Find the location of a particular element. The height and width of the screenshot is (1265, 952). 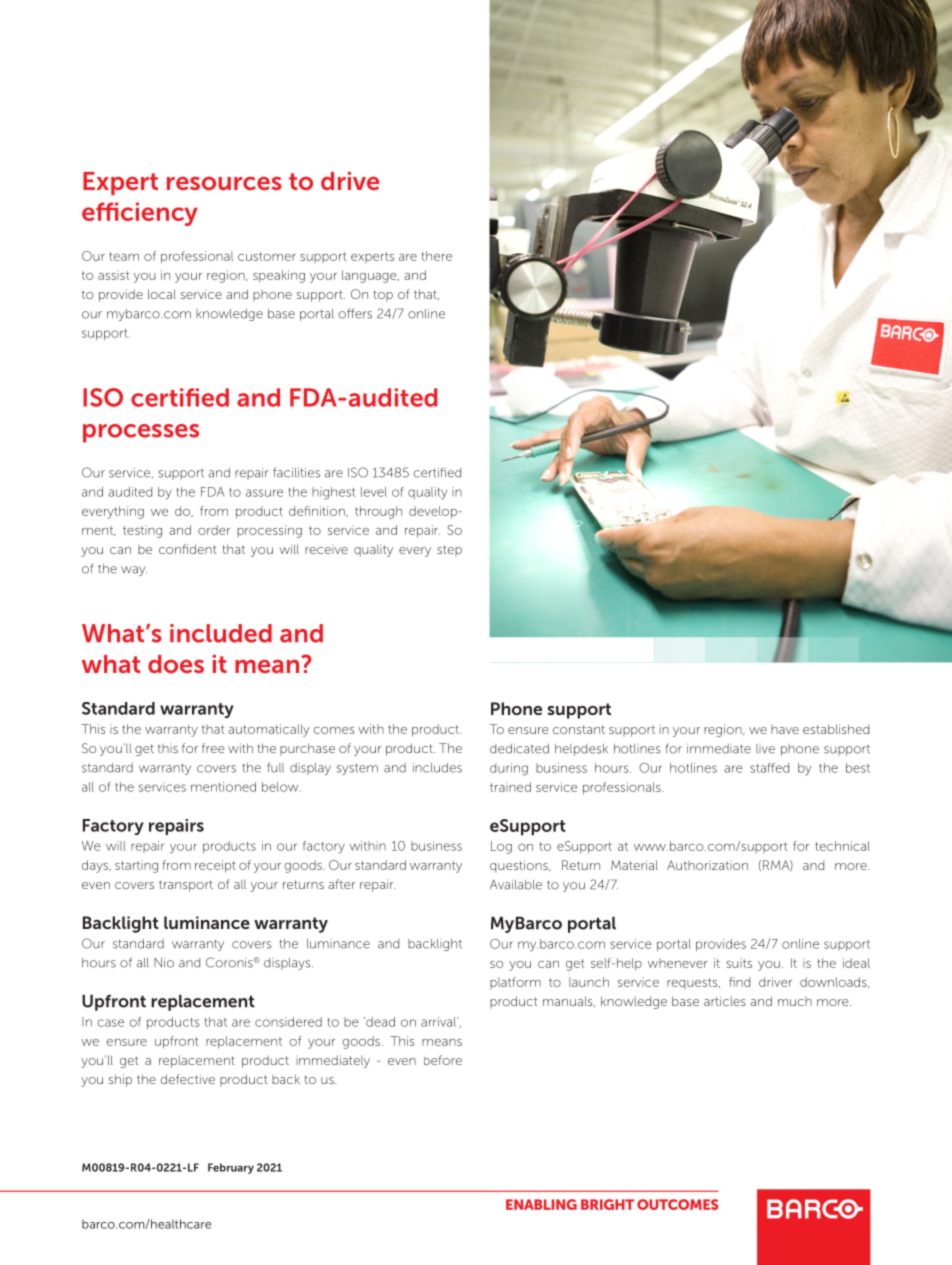

level is located at coordinates (374, 492).
